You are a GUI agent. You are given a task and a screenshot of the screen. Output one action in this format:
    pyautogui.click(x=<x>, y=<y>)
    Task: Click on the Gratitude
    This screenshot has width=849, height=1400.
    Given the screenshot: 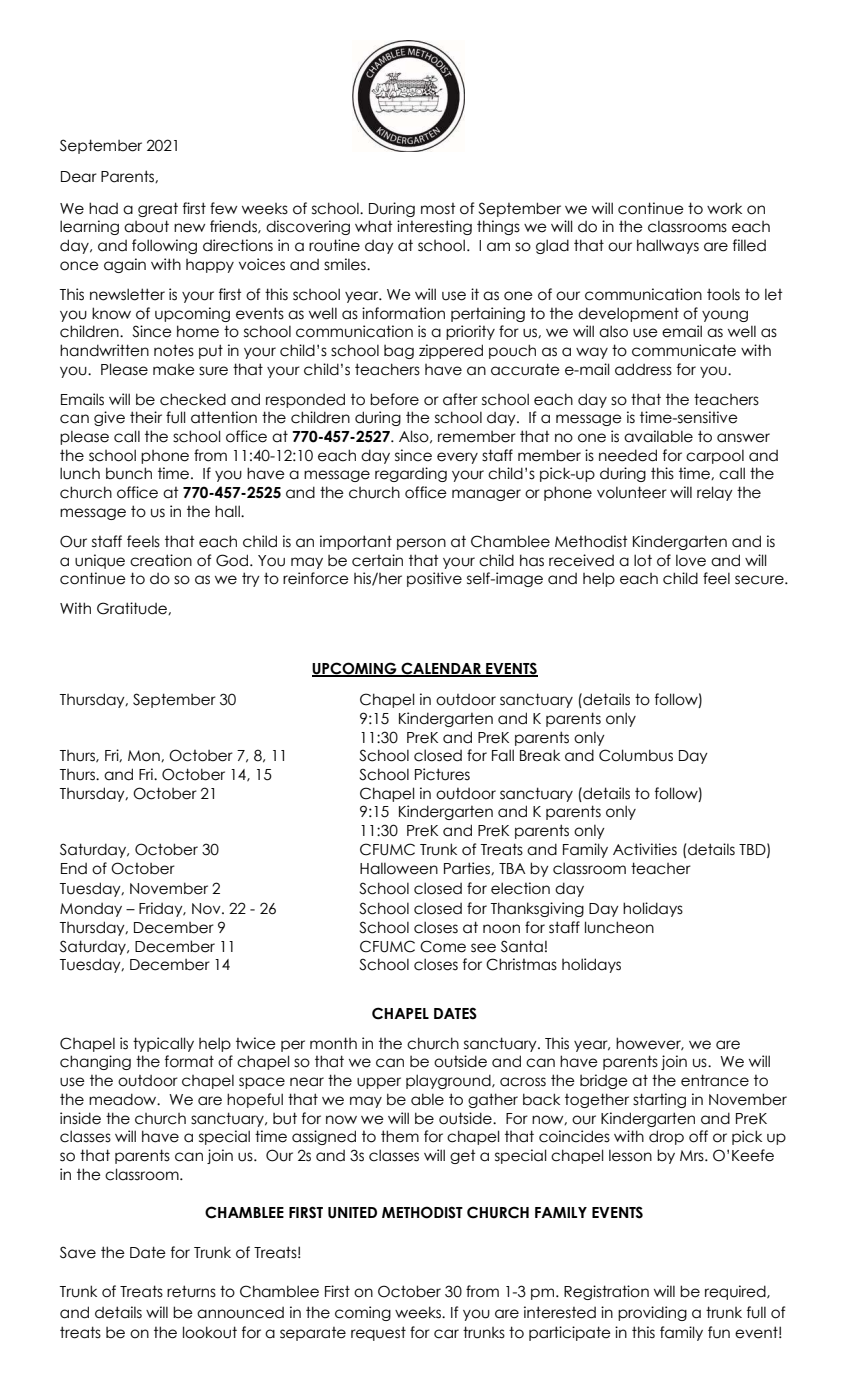 What is the action you would take?
    pyautogui.click(x=133, y=608)
